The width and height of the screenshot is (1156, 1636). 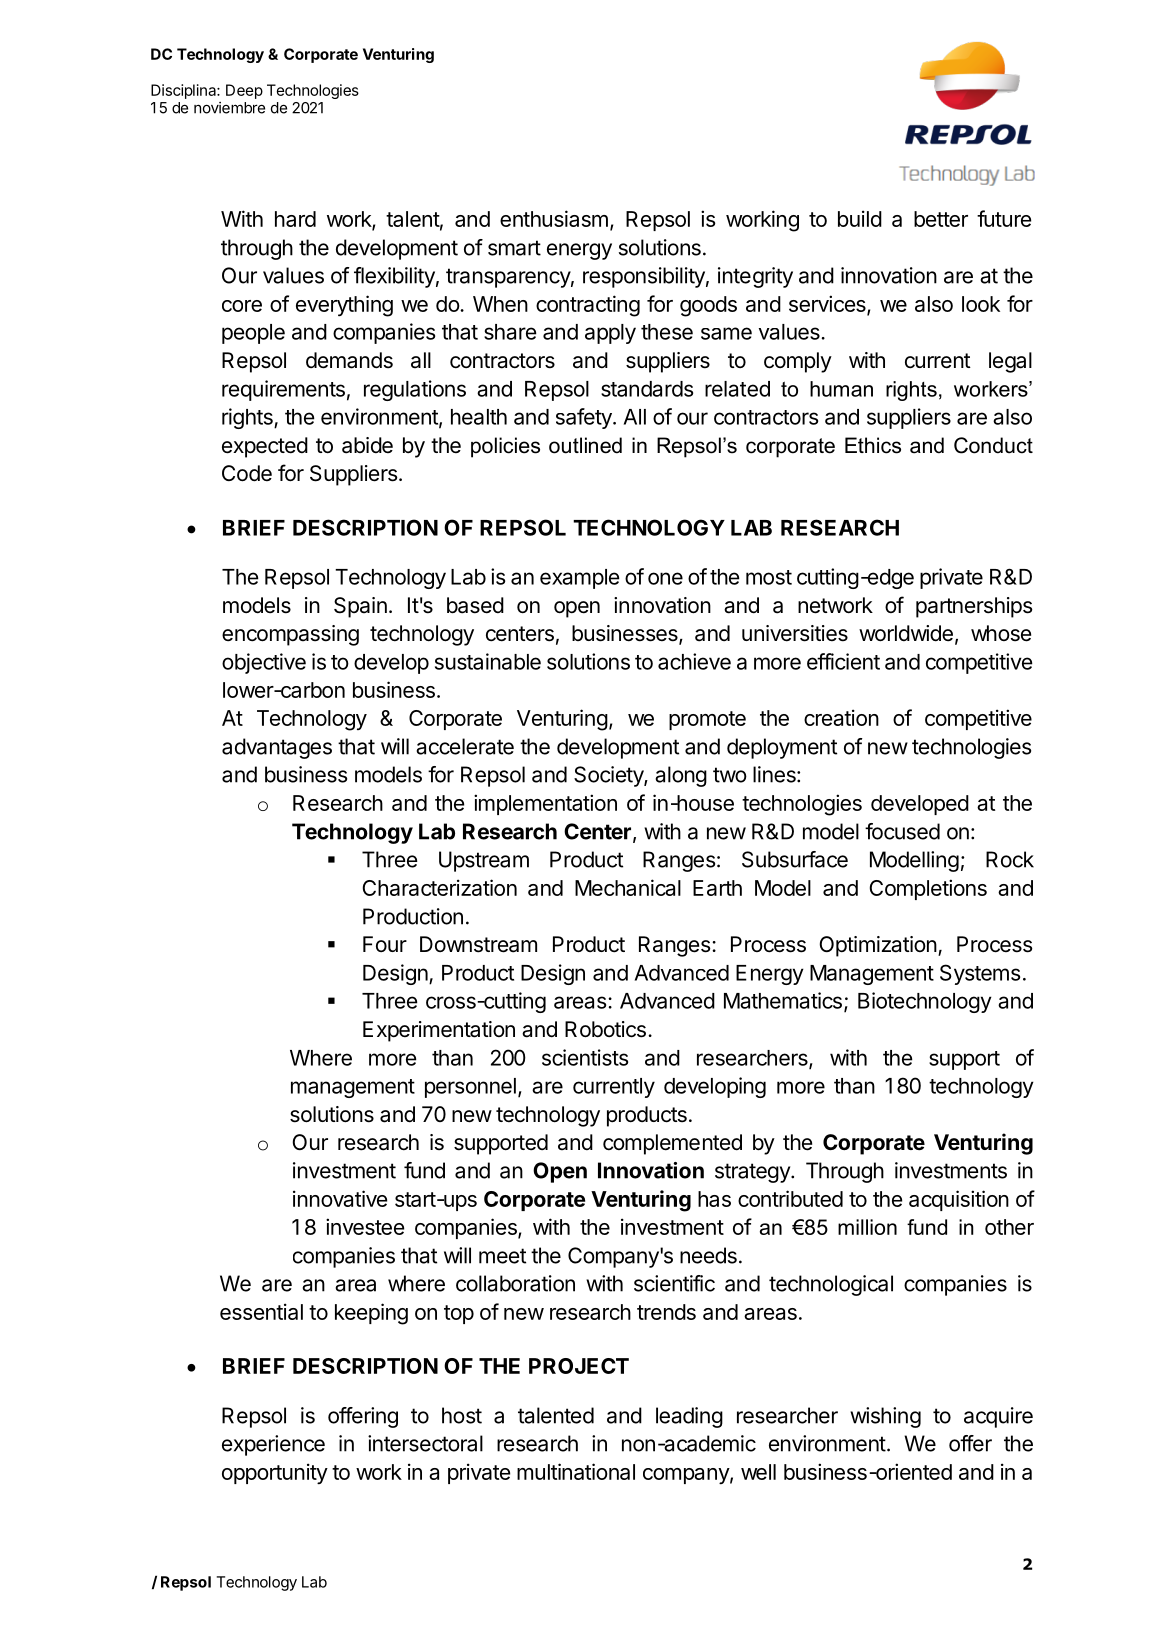 I want to click on experience, so click(x=273, y=1445).
